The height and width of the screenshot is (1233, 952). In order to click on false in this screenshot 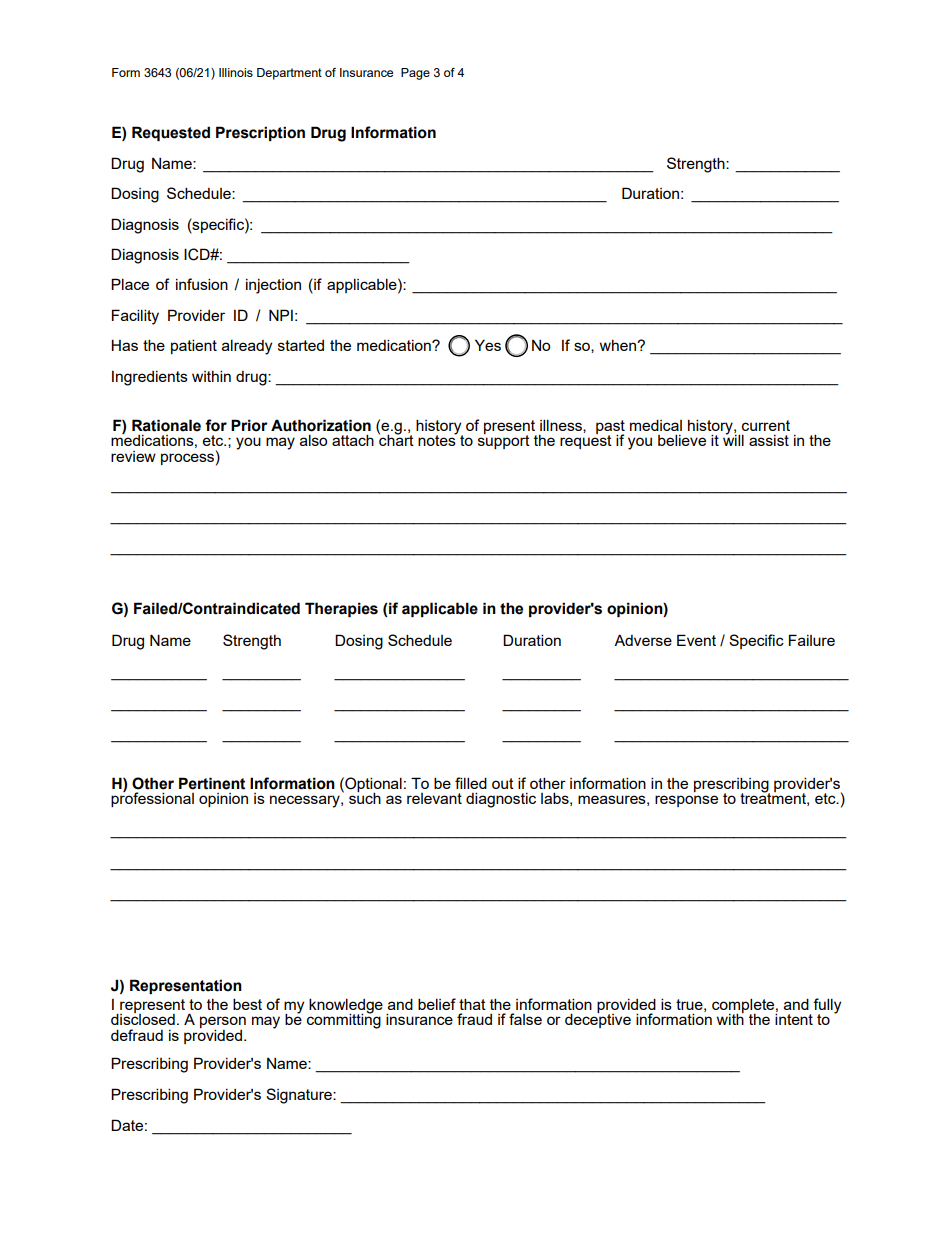, I will do `click(525, 1019)`.
